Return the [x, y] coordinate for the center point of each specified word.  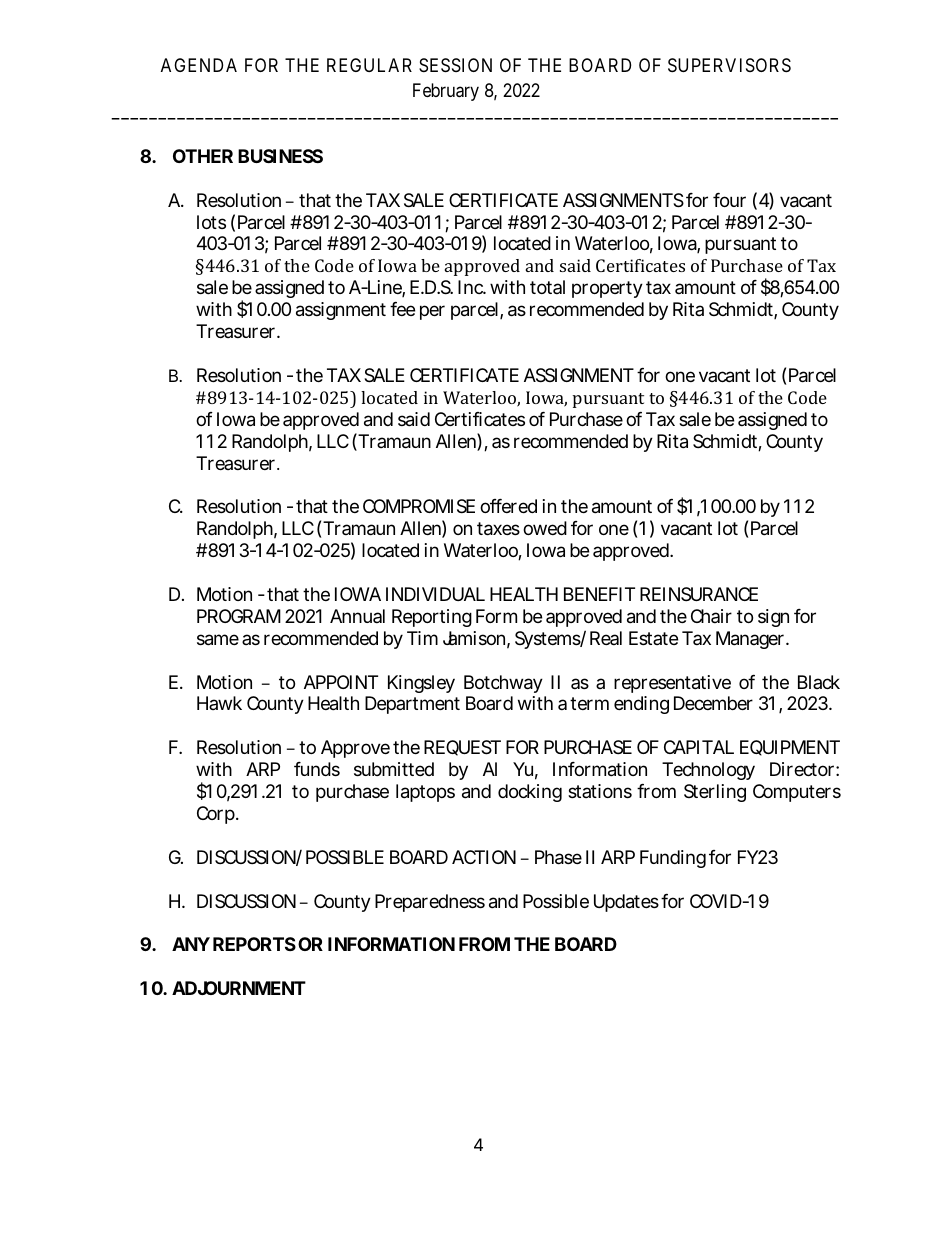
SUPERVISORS [729, 65]
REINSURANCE [699, 594]
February [446, 92]
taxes [498, 529]
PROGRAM [239, 616]
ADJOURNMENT [239, 988]
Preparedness [430, 903]
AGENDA [199, 65]
